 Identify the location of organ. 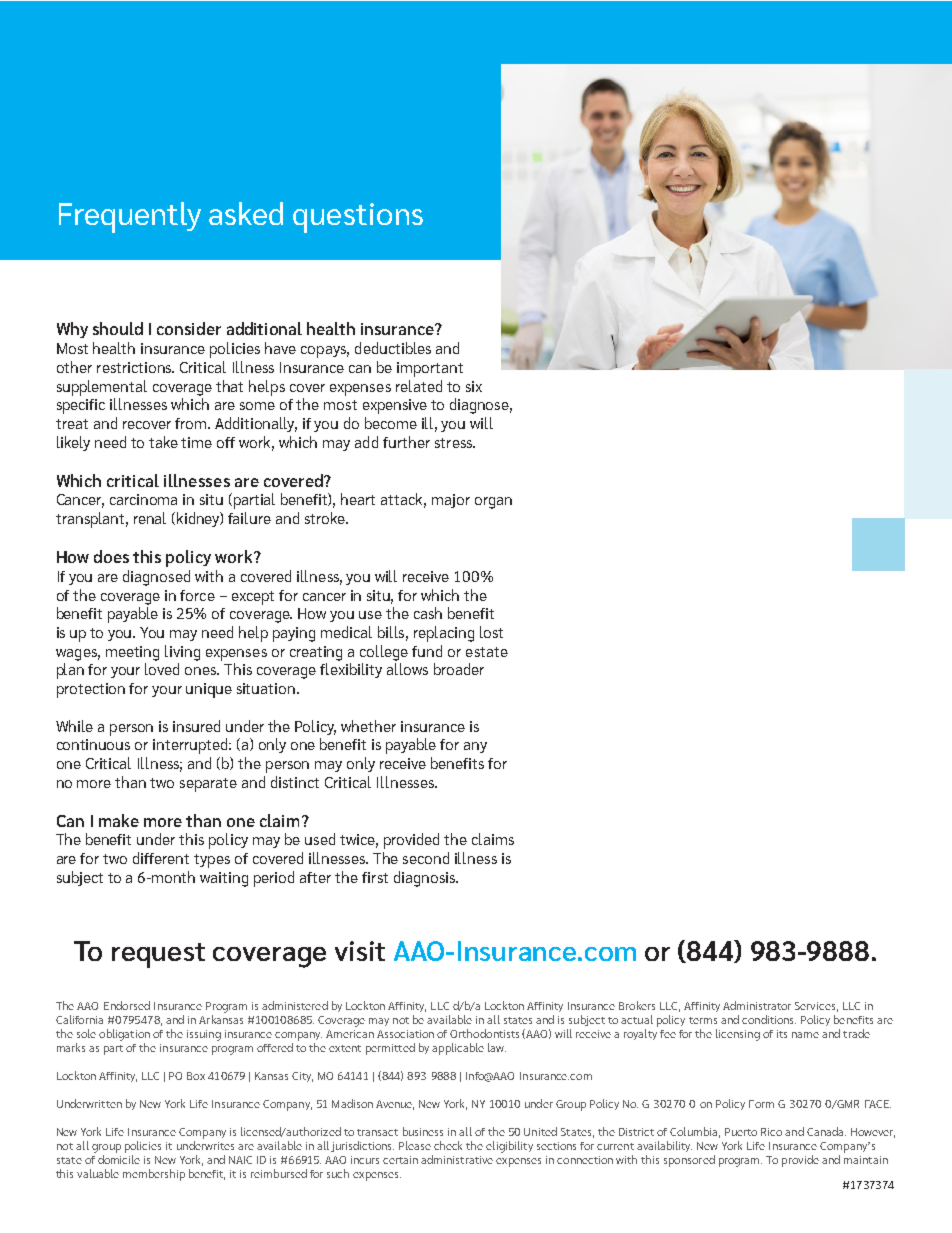
(493, 503).
